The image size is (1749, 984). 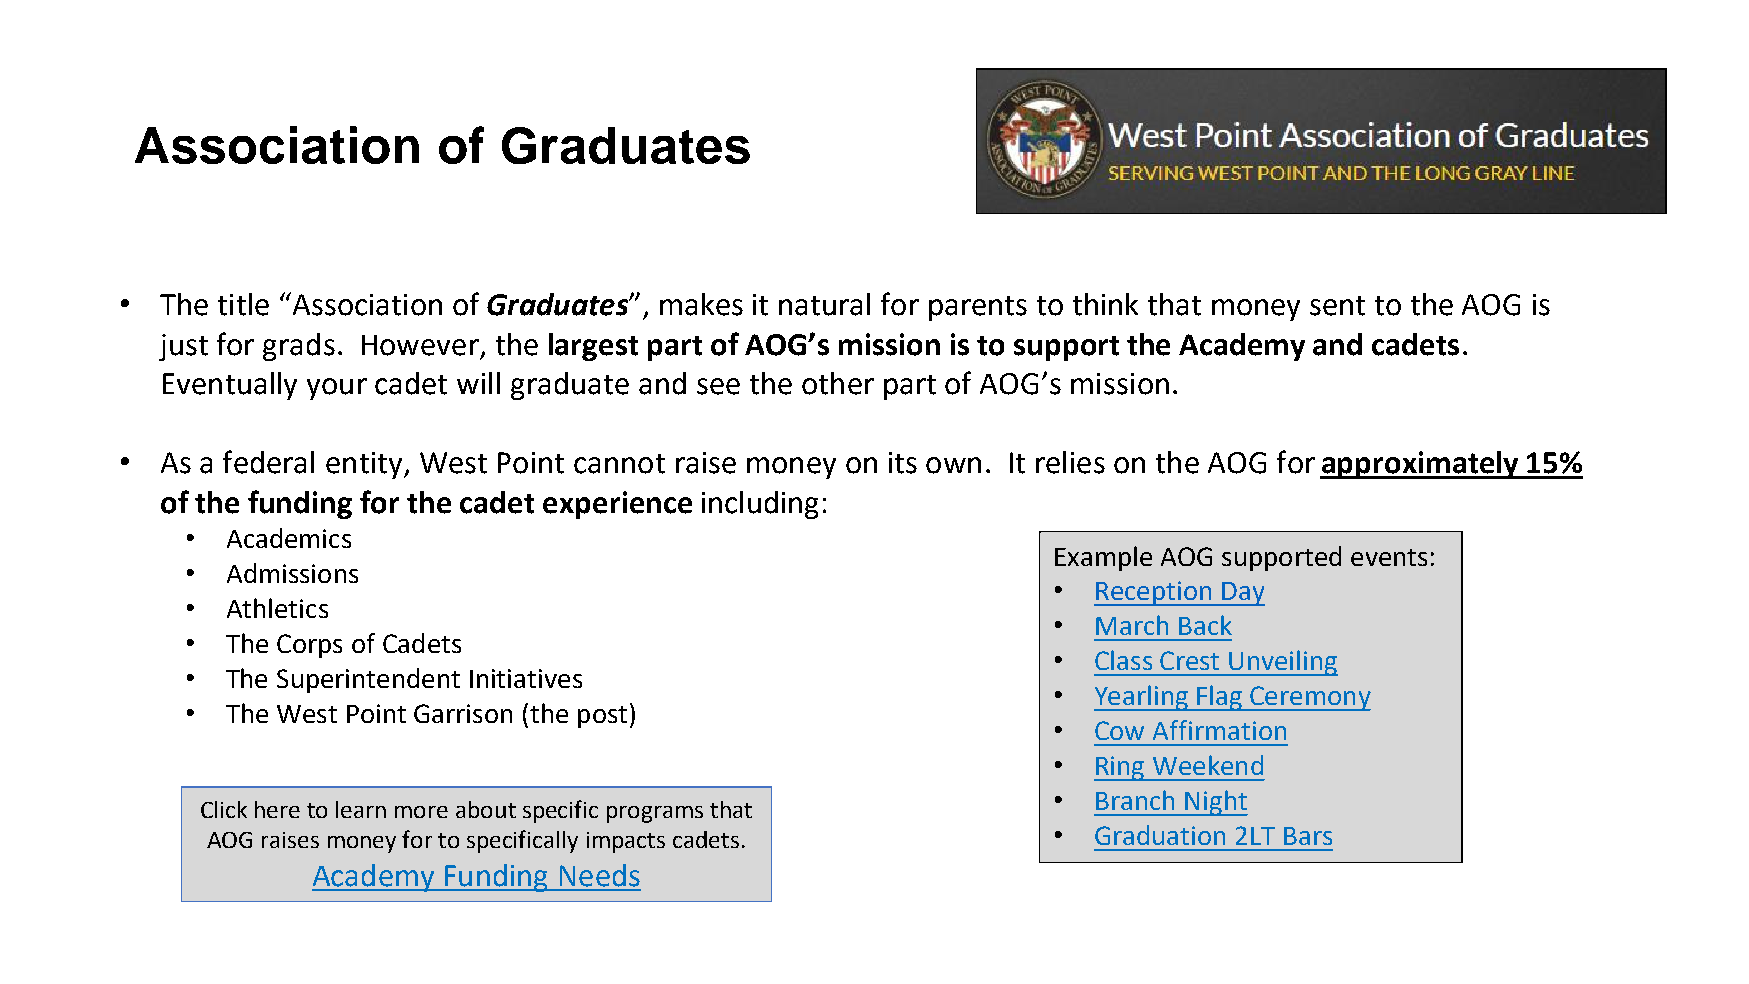 What do you see at coordinates (361, 809) in the image?
I see `learn` at bounding box center [361, 809].
